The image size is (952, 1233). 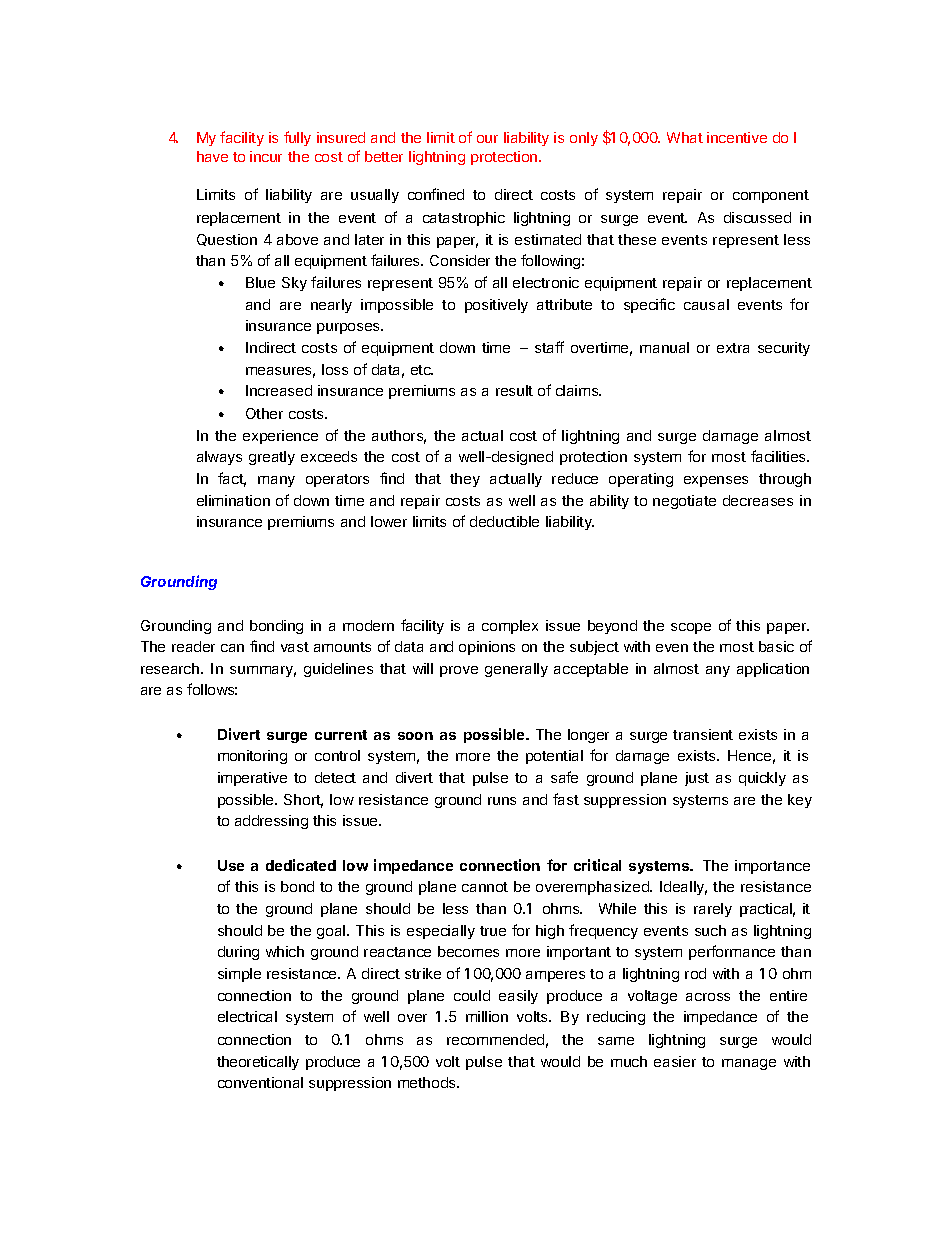 I want to click on manage, so click(x=749, y=1064).
